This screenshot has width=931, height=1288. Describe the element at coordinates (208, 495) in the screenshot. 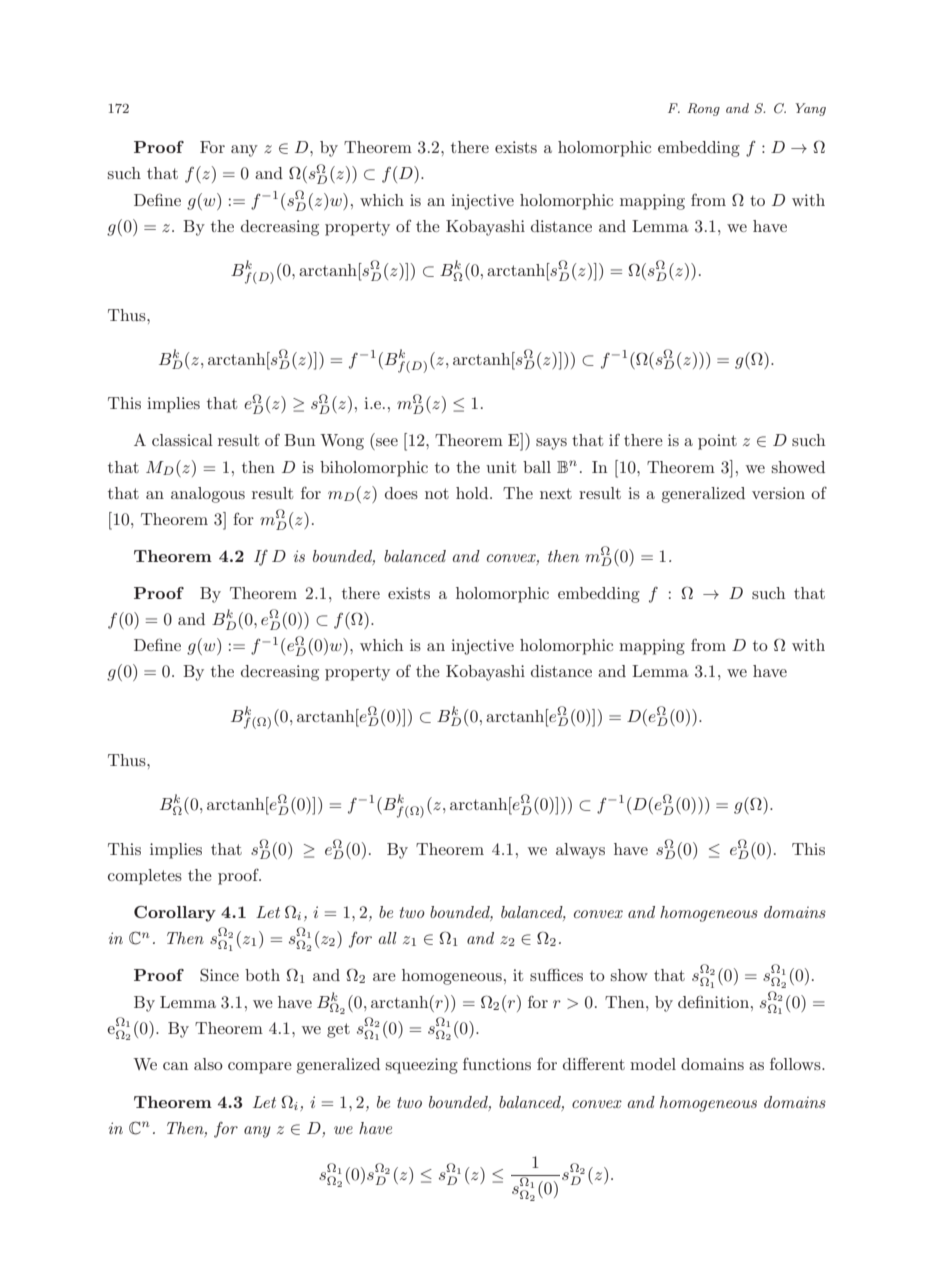

I see `analogous` at that location.
